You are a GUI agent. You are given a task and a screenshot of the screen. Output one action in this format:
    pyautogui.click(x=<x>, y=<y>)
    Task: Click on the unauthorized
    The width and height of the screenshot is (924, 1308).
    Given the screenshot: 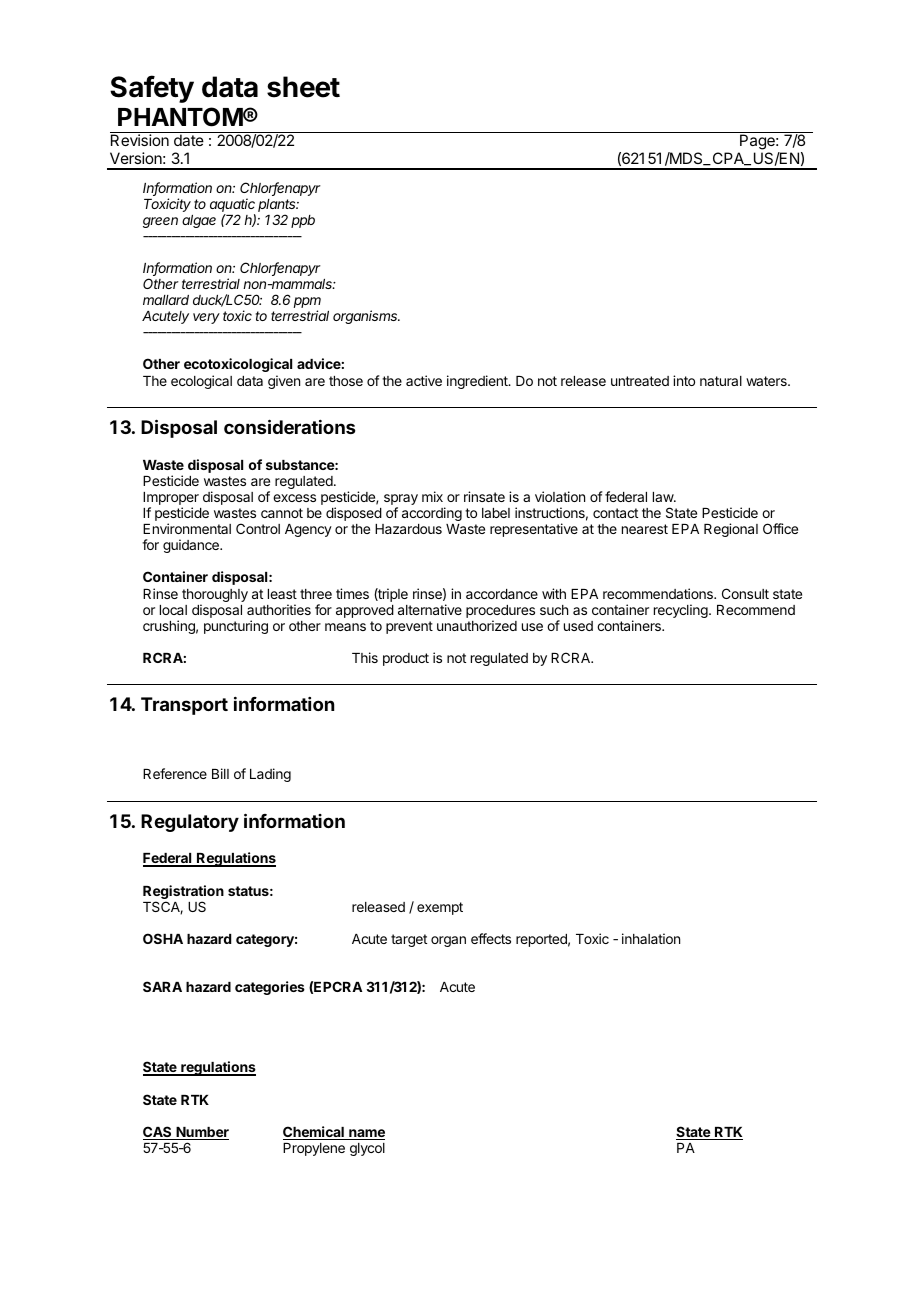 What is the action you would take?
    pyautogui.click(x=477, y=625)
